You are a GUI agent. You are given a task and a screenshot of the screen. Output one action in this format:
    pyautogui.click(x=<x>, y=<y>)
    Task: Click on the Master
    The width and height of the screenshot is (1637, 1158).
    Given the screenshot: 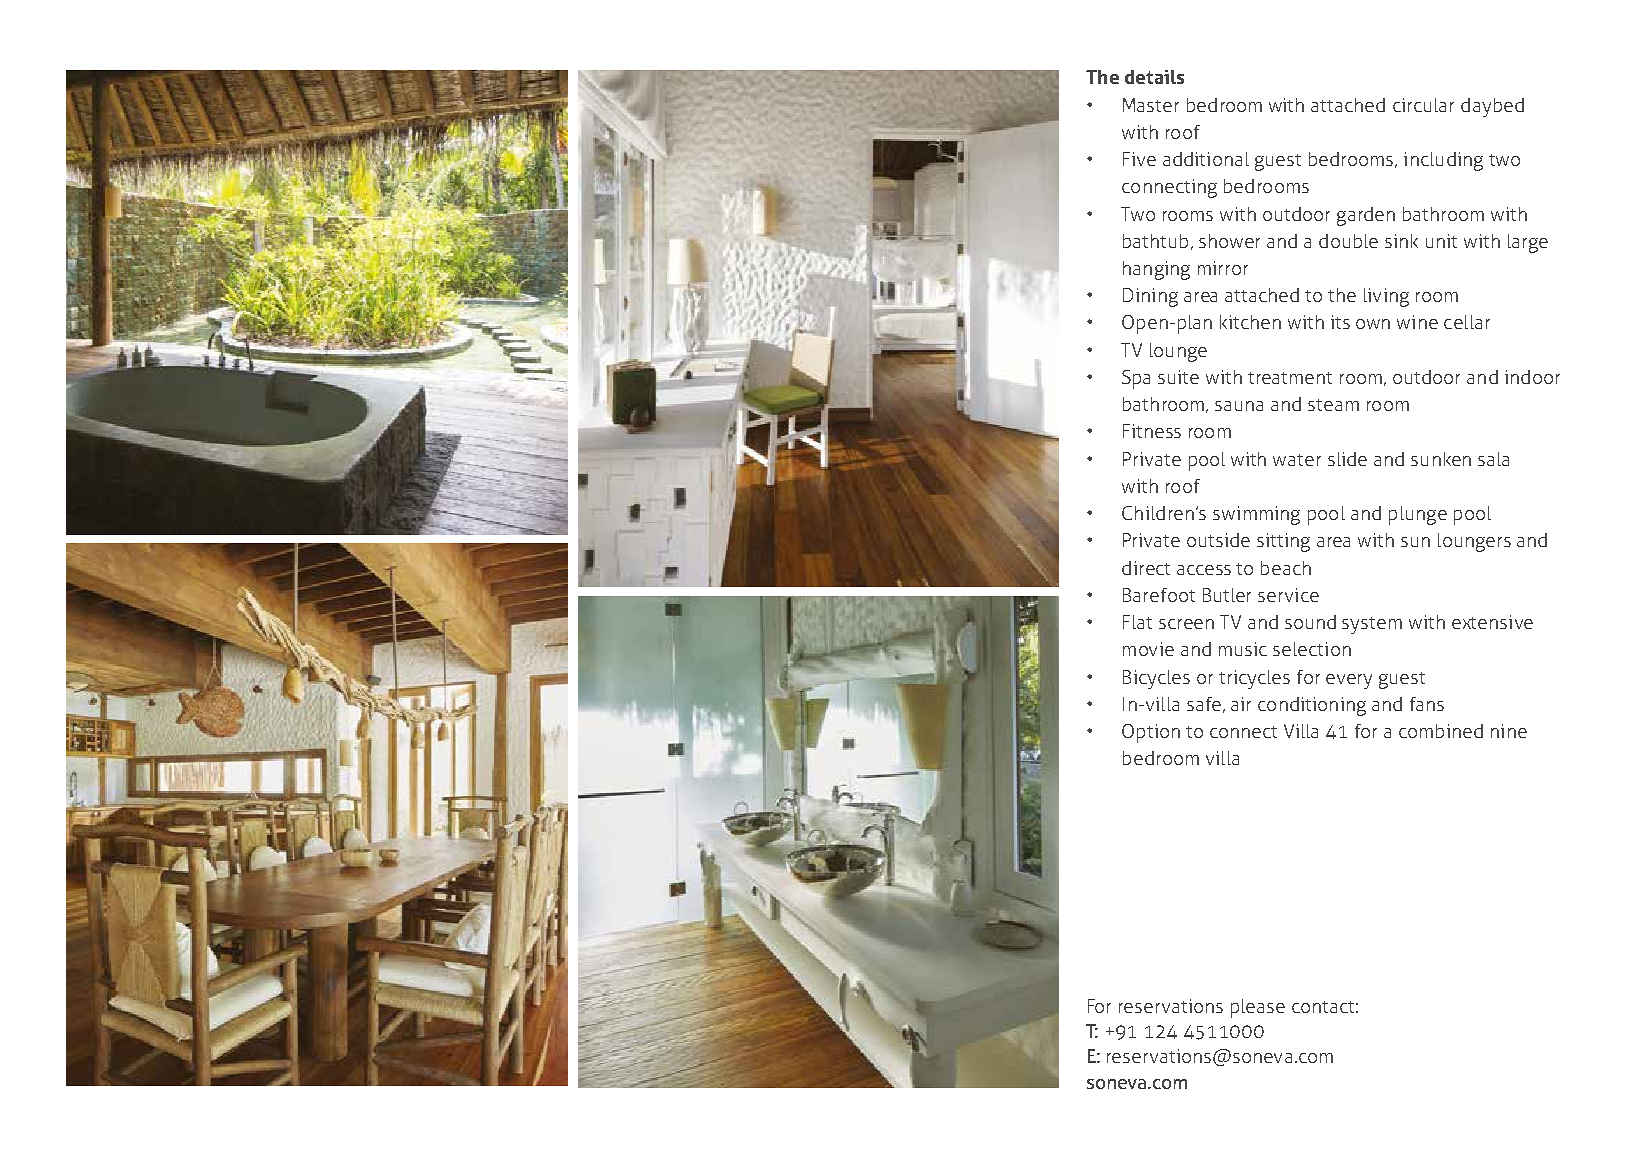 What is the action you would take?
    pyautogui.click(x=1151, y=105)
